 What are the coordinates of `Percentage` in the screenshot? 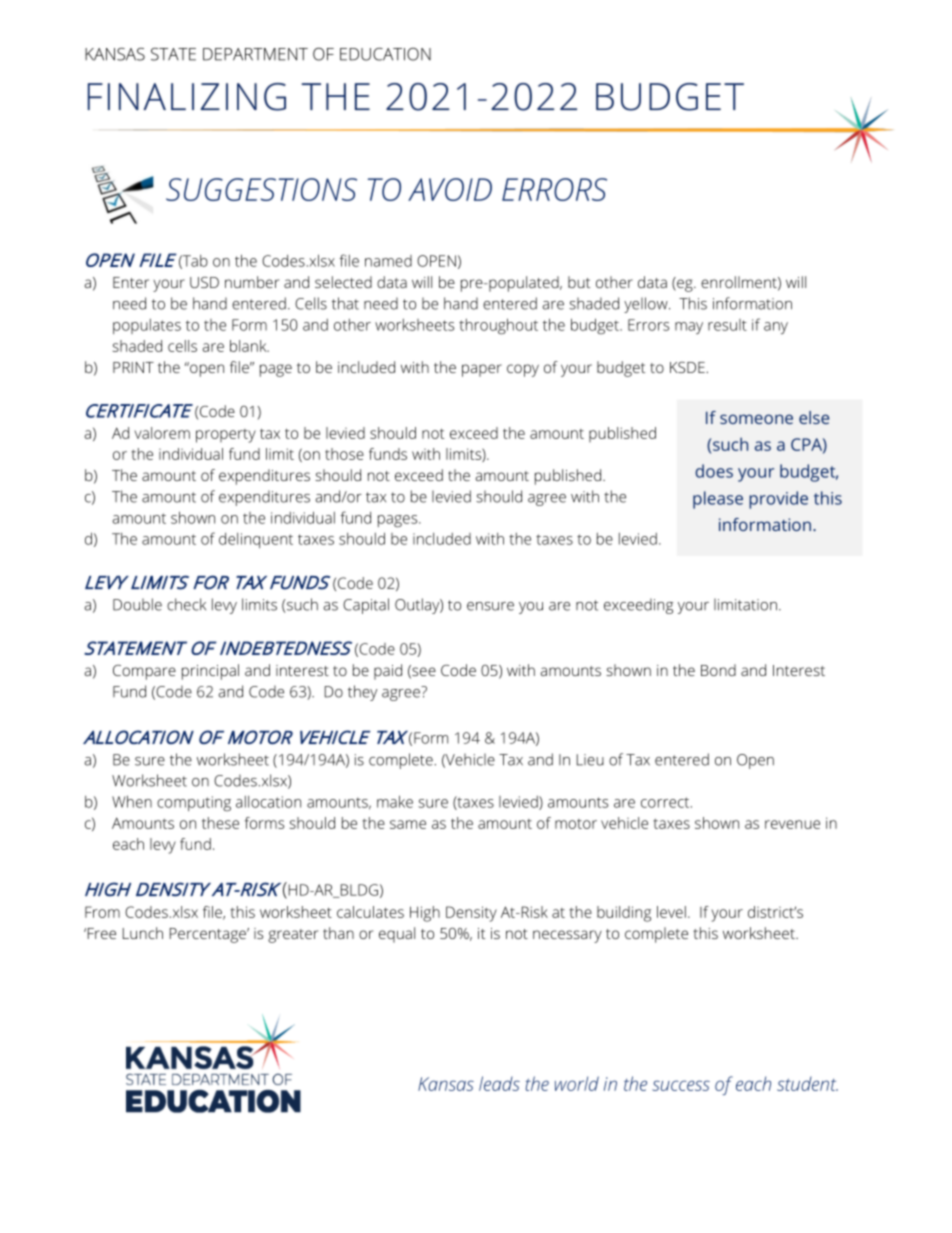 It's located at (209, 935).
